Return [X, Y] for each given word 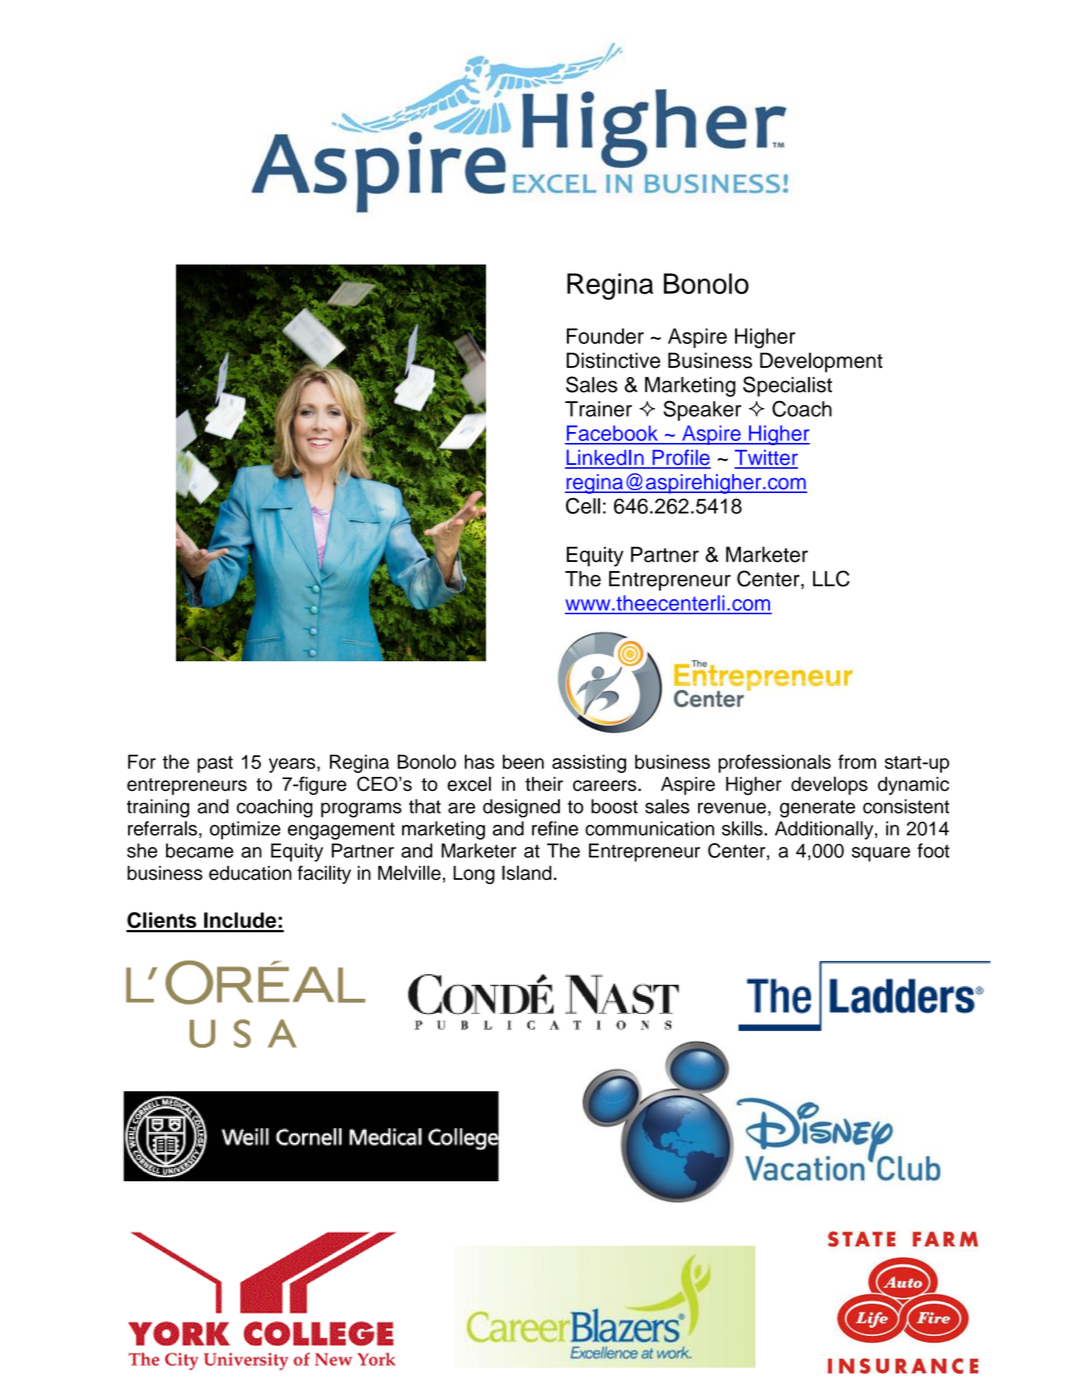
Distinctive [613, 360]
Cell [583, 506]
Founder [605, 336]
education [250, 873]
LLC [831, 578]
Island [527, 872]
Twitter [766, 459]
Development [821, 362]
